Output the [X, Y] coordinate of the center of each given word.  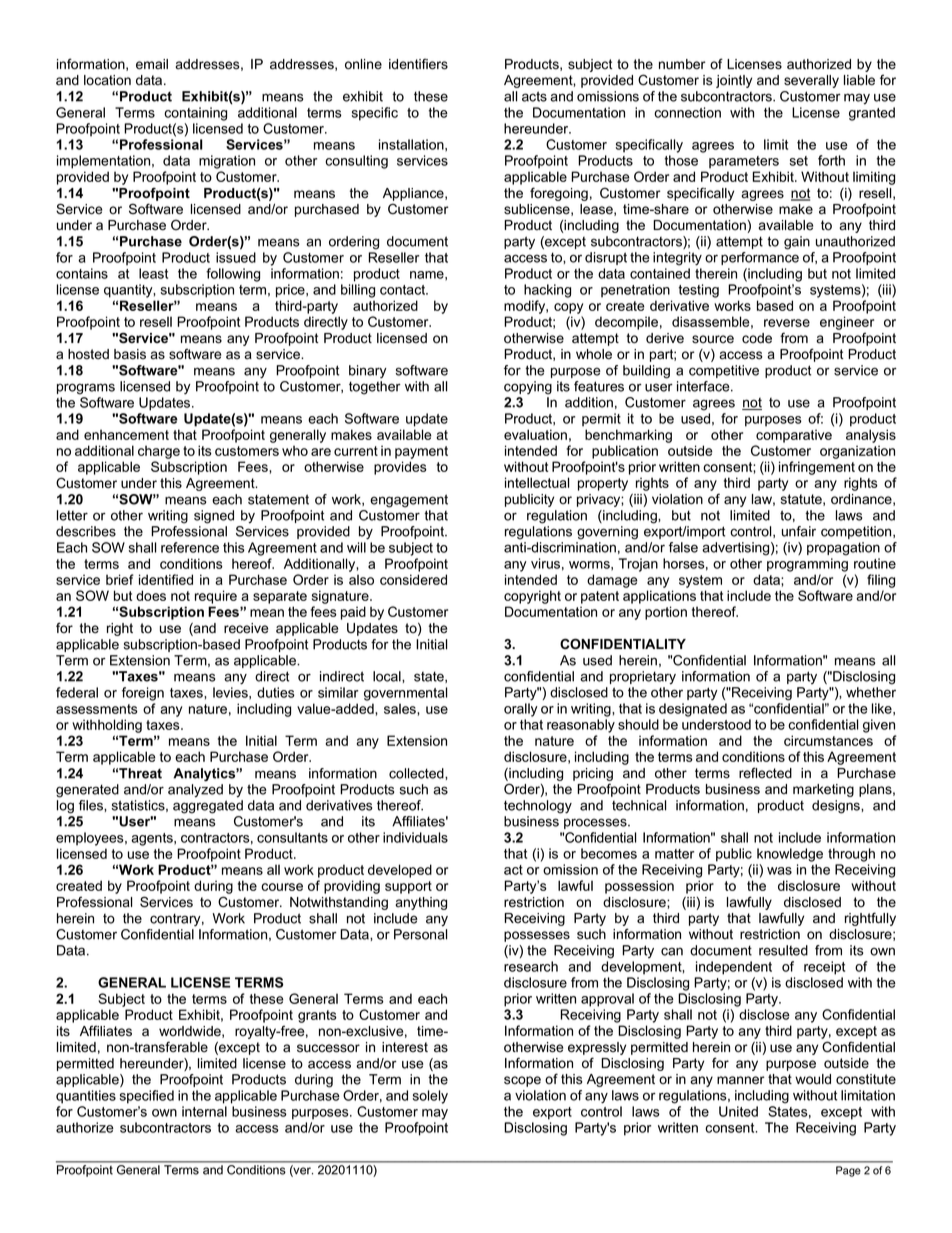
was [779, 871]
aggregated [208, 807]
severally [811, 81]
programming [807, 565]
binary [368, 371]
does [151, 595]
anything [421, 903]
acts [534, 96]
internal [204, 1111]
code [757, 338]
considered [413, 579]
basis [130, 354]
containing [195, 114]
